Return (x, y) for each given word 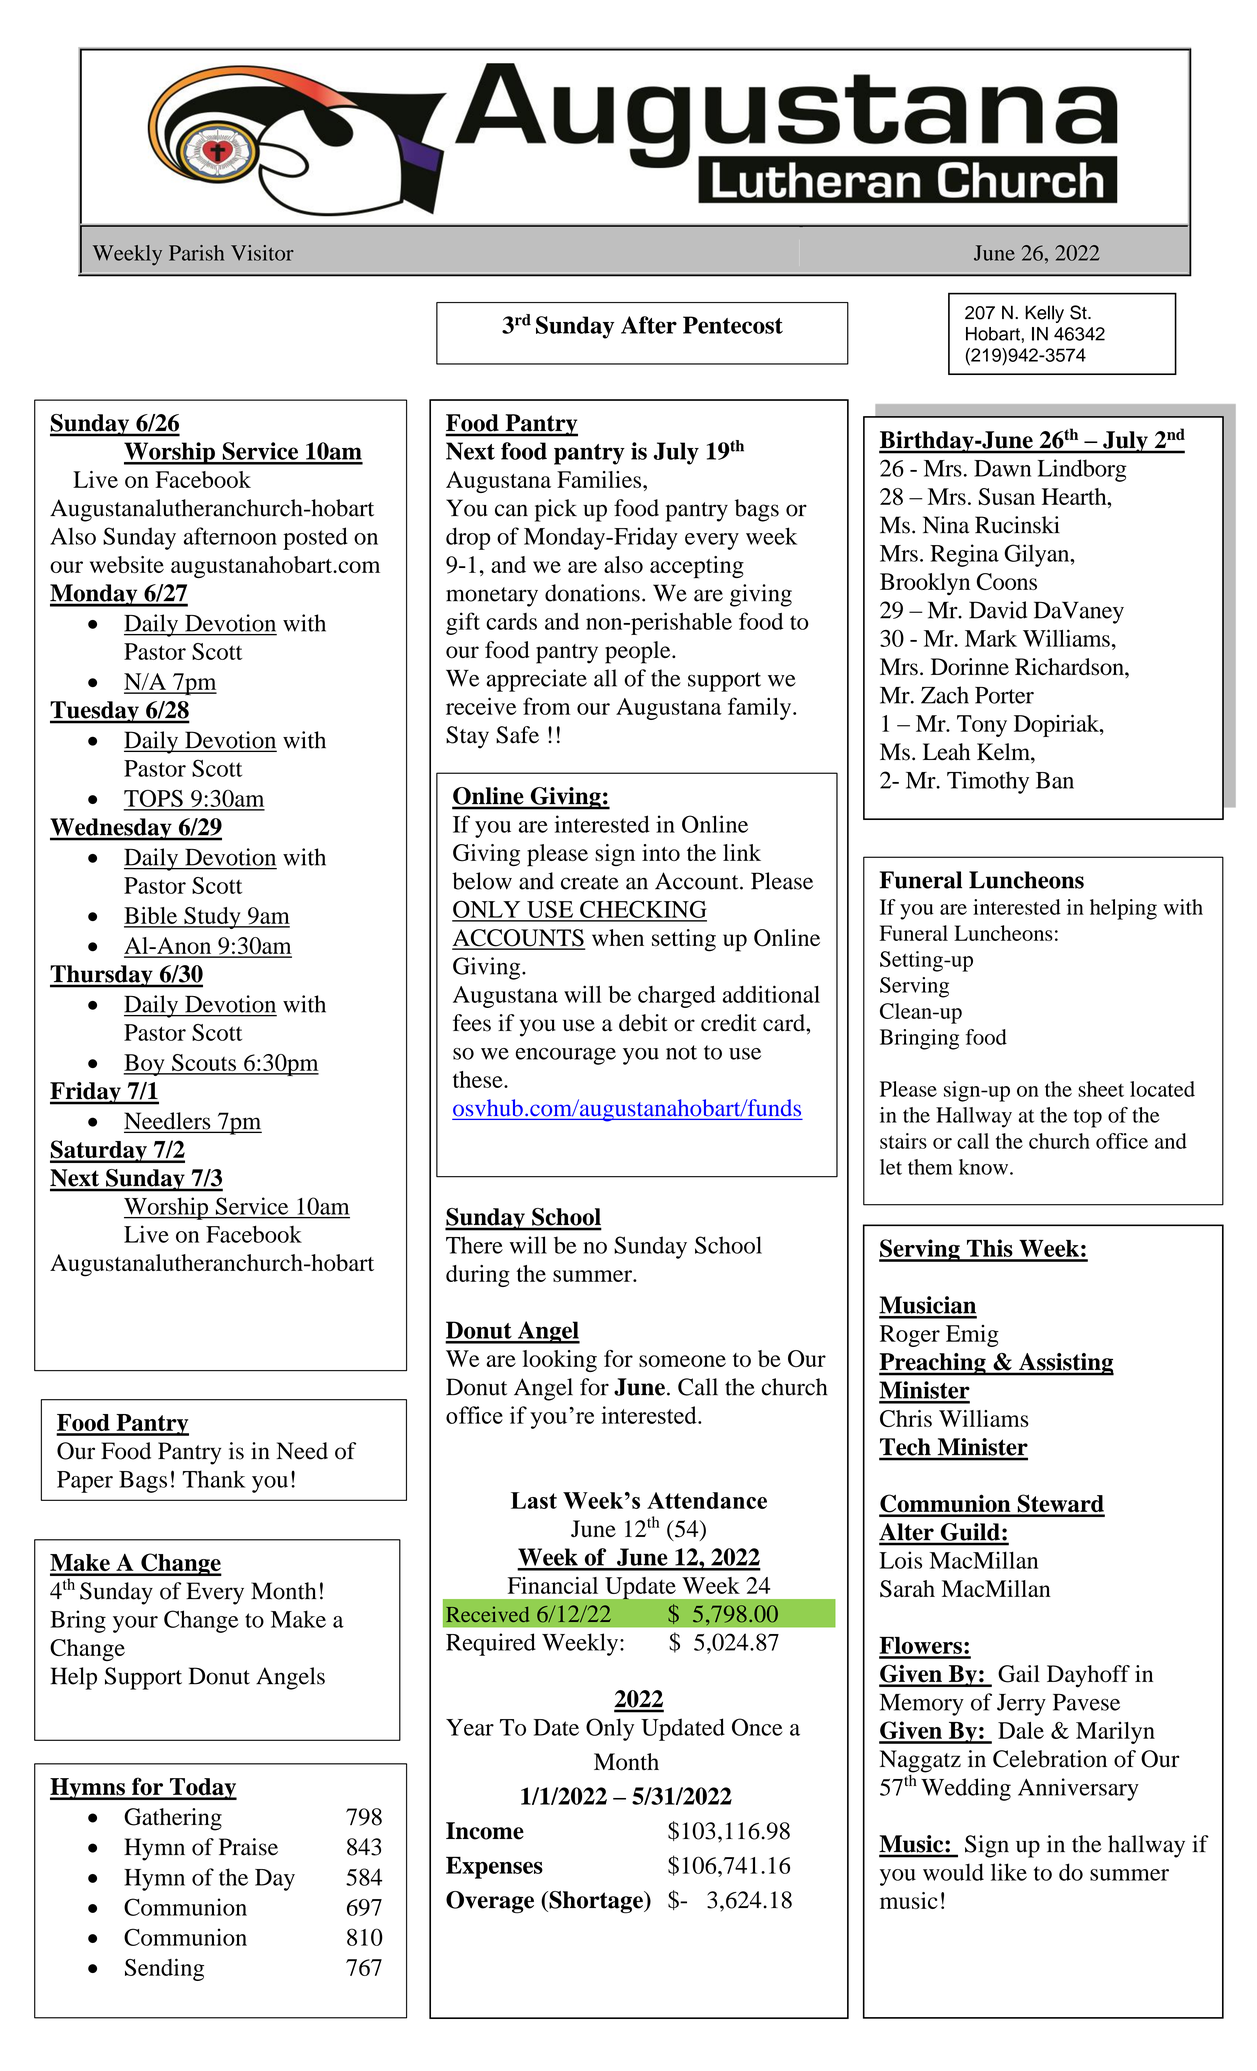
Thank (213, 1479)
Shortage (596, 1902)
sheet (1101, 1089)
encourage (566, 1056)
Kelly (1044, 314)
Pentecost (733, 325)
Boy (145, 1065)
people (639, 652)
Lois (901, 1560)
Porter (1004, 695)
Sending (164, 1969)
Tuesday (95, 712)
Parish (196, 253)
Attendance (707, 1500)
